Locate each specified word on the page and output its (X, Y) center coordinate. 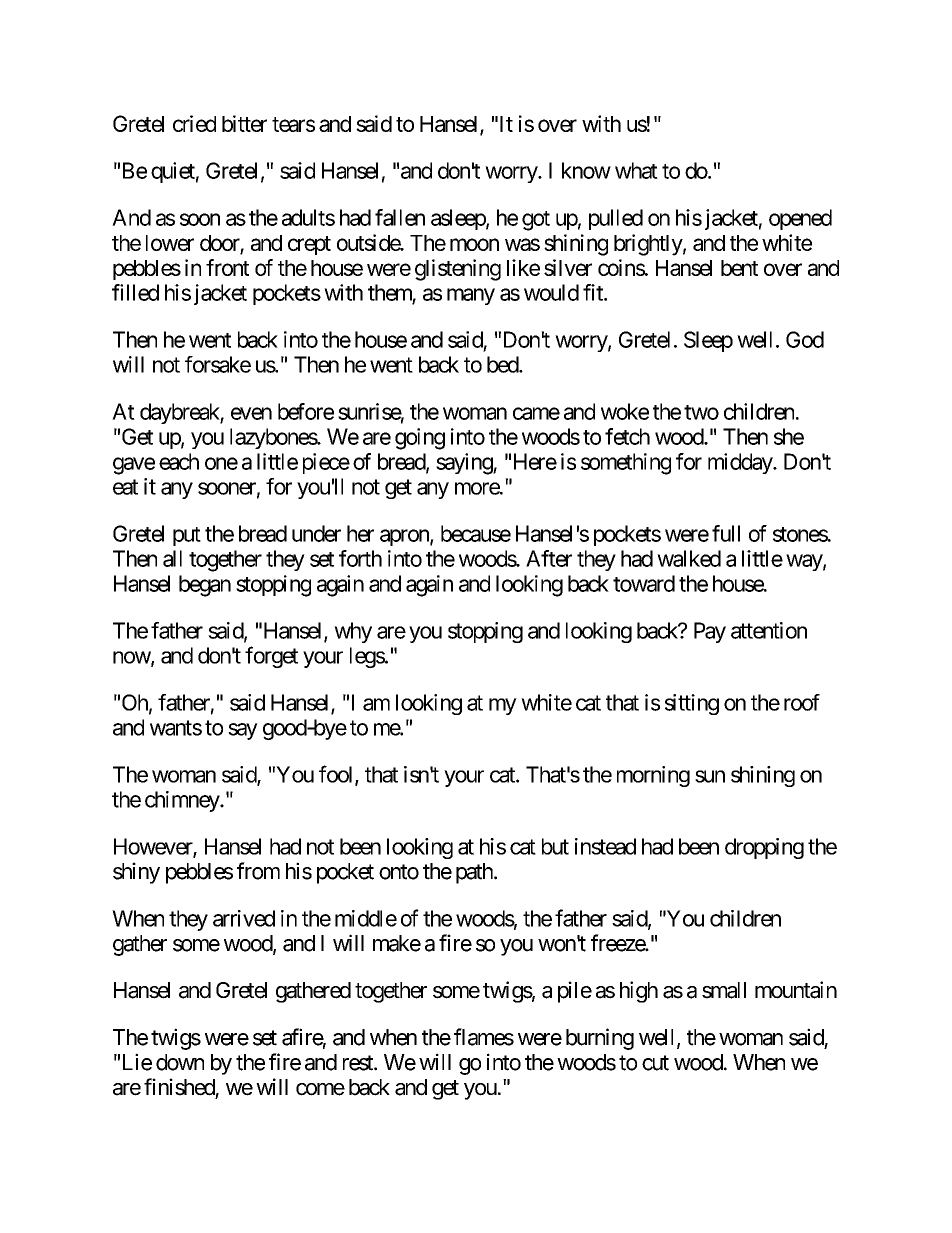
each (179, 461)
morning (653, 776)
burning (600, 1039)
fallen (400, 217)
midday (741, 463)
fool (337, 775)
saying (465, 464)
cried (194, 123)
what (636, 170)
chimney (183, 801)
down (180, 1062)
